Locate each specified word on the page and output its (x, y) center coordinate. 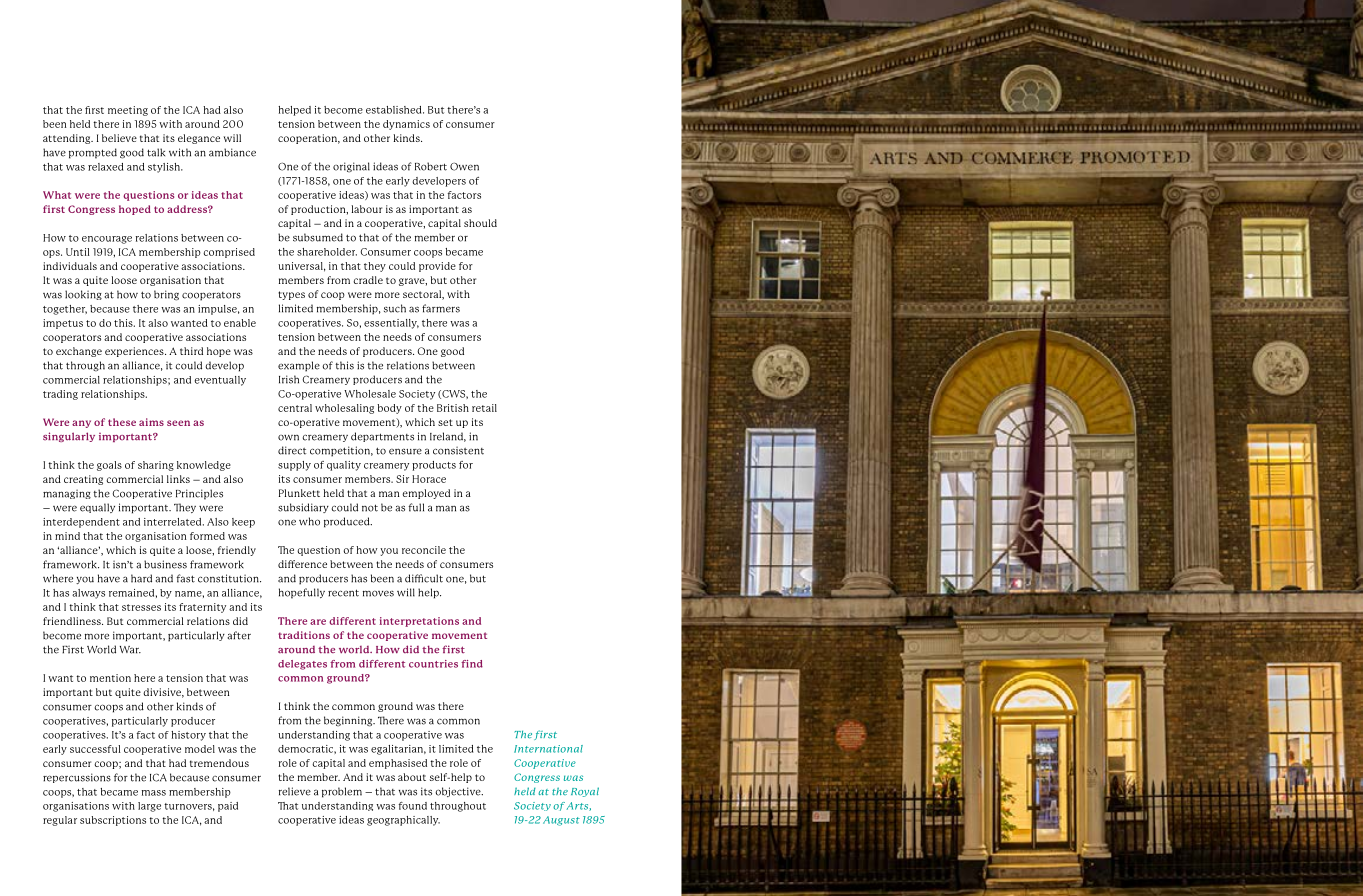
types (291, 295)
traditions (304, 635)
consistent (458, 450)
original (351, 167)
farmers (441, 308)
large (149, 807)
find (472, 664)
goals (109, 466)
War (130, 650)
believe (119, 138)
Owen (464, 166)
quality (344, 466)
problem (342, 792)
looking (83, 295)
